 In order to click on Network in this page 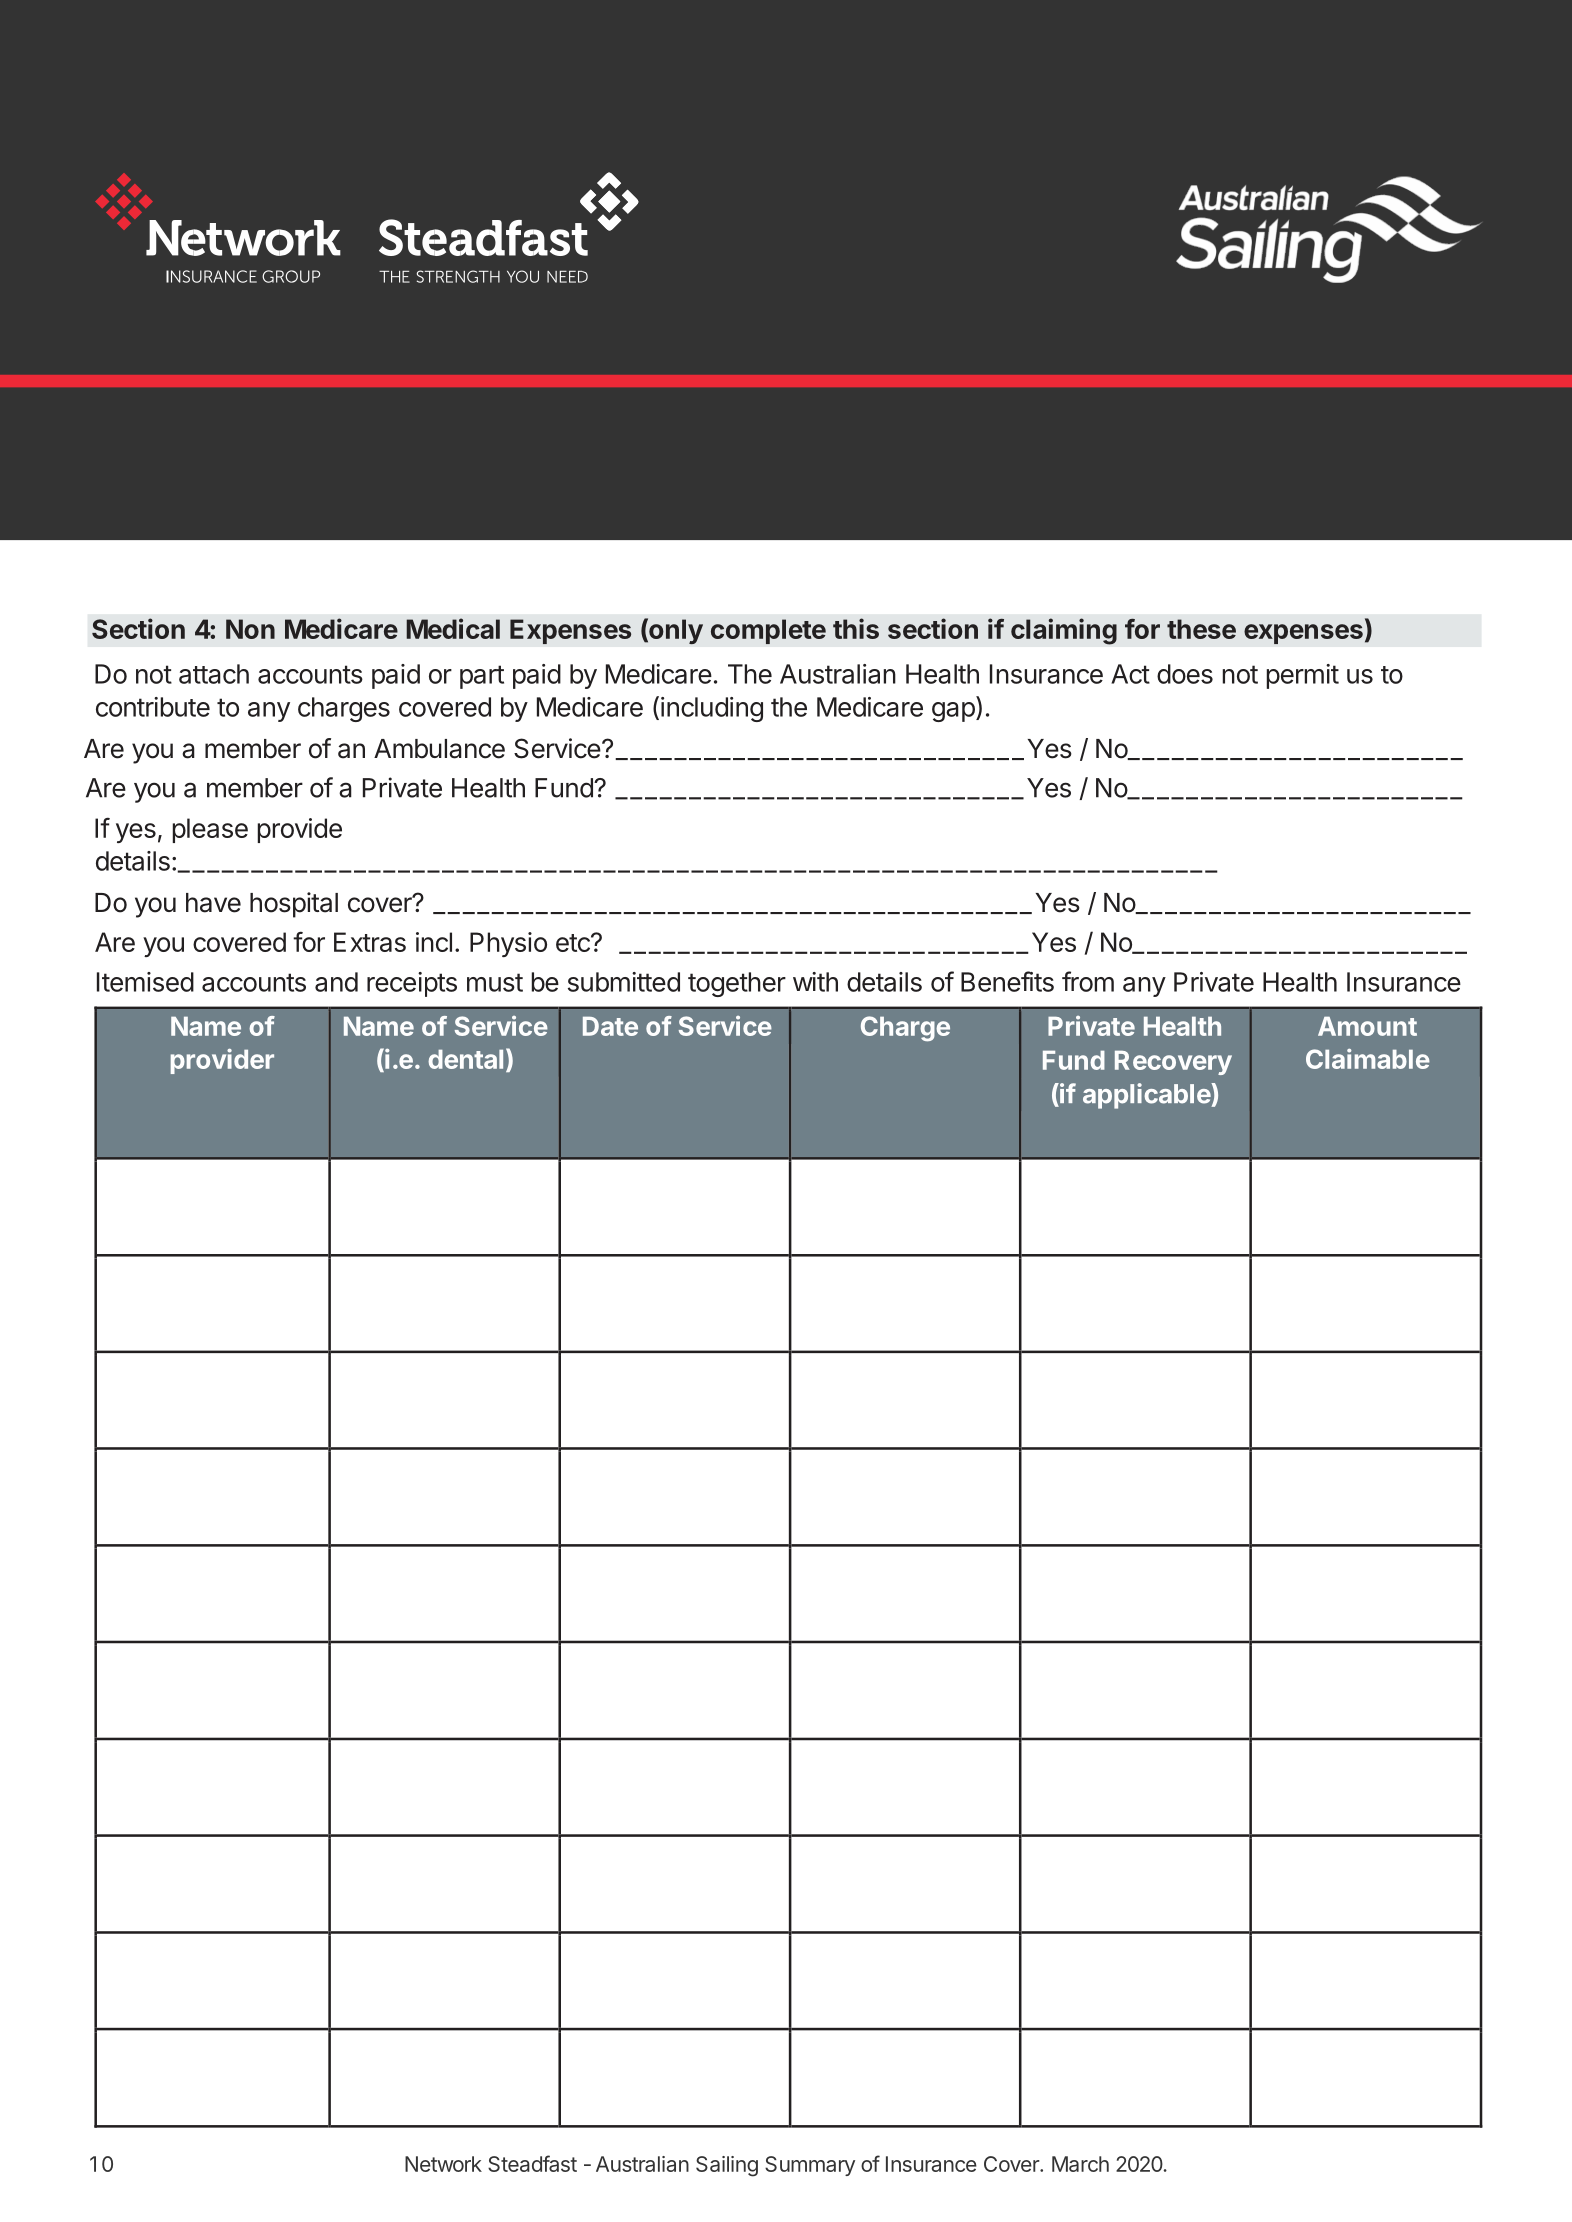, I will do `click(443, 2164)`.
